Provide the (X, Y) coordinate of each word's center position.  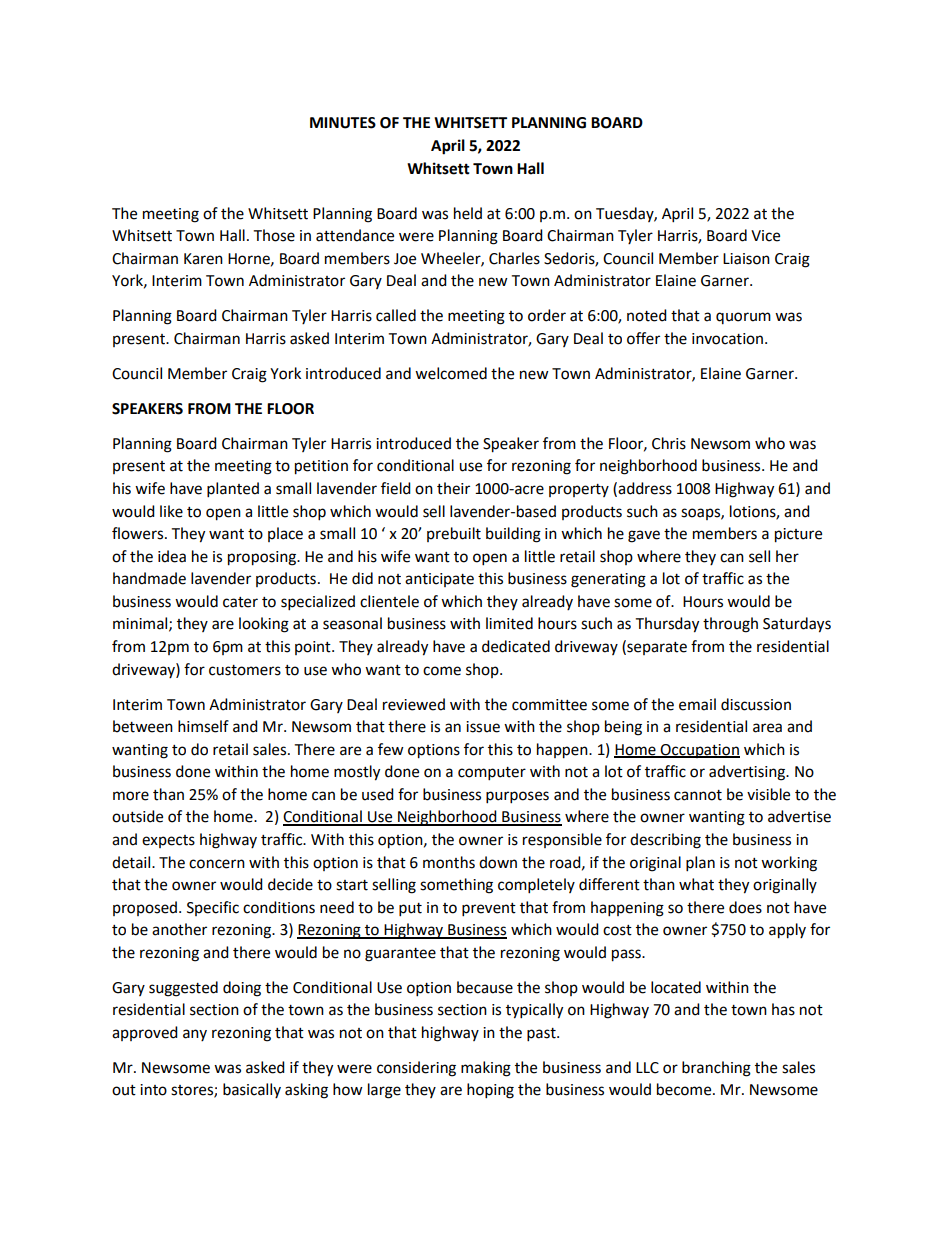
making (486, 1069)
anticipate (439, 580)
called (396, 315)
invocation (729, 339)
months (449, 862)
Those (274, 235)
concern (217, 864)
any (195, 1035)
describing (665, 841)
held (468, 213)
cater (240, 602)
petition (321, 467)
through (730, 625)
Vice (765, 236)
